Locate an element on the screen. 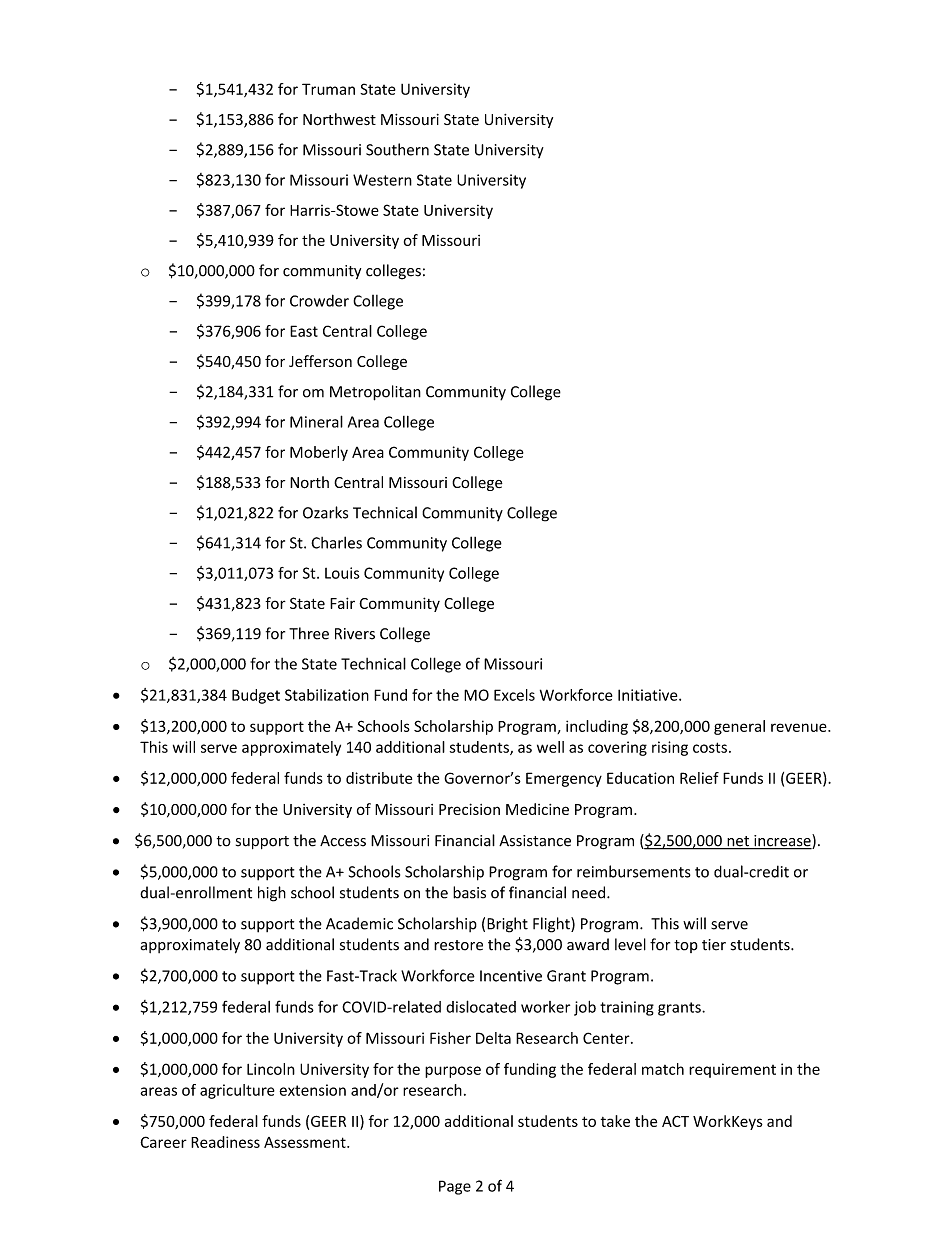 Image resolution: width=952 pixels, height=1233 pixels. Page is located at coordinates (455, 1187).
